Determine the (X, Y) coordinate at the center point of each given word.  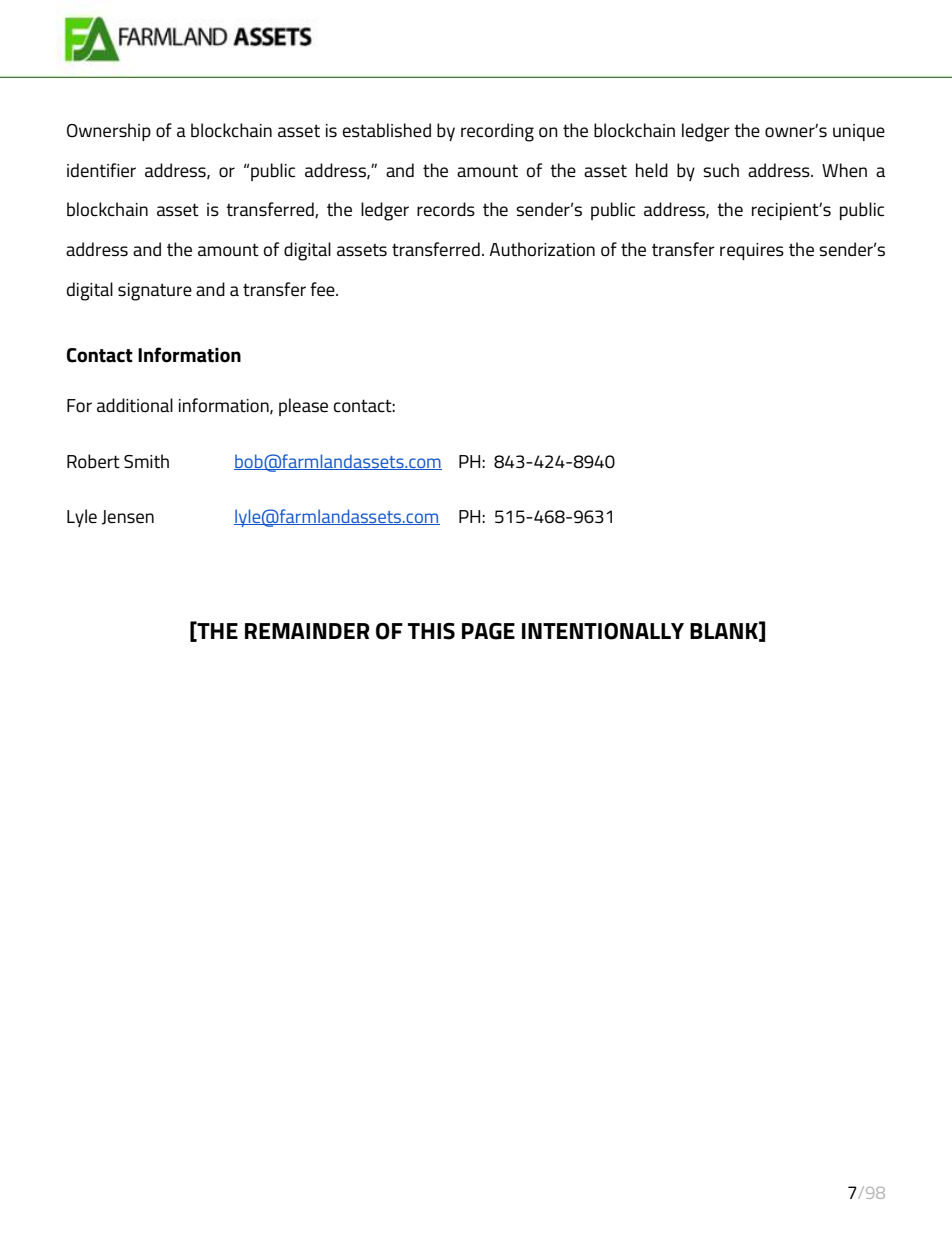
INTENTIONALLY (603, 631)
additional (135, 405)
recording (497, 132)
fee (323, 289)
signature (155, 292)
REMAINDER (307, 631)
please (303, 407)
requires (752, 251)
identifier (101, 170)
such (721, 170)
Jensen (128, 517)
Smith (146, 461)
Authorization (542, 249)
